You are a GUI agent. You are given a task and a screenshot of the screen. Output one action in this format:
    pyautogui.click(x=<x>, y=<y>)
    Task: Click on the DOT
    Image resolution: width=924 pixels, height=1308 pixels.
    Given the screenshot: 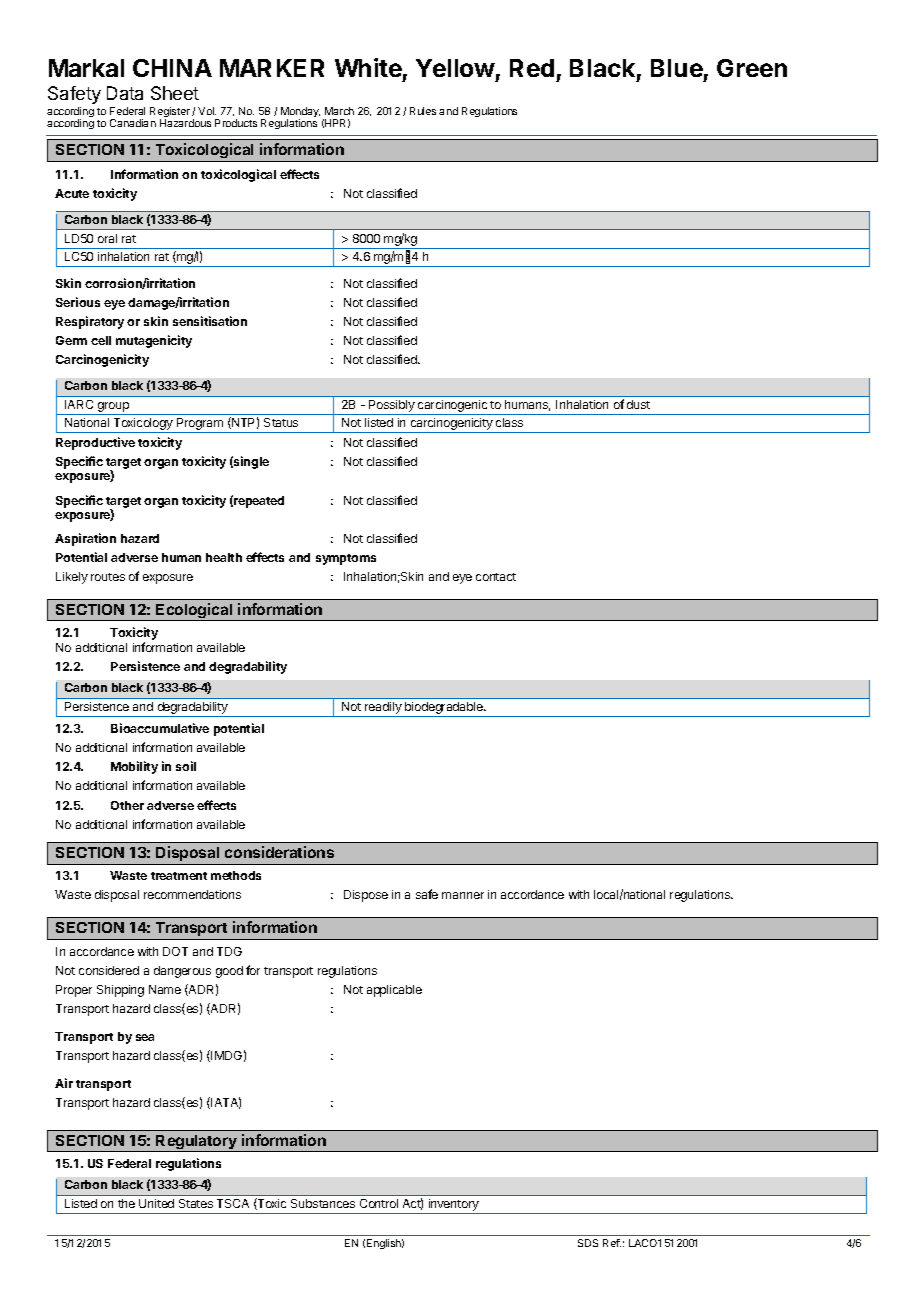 What is the action you would take?
    pyautogui.click(x=175, y=951)
